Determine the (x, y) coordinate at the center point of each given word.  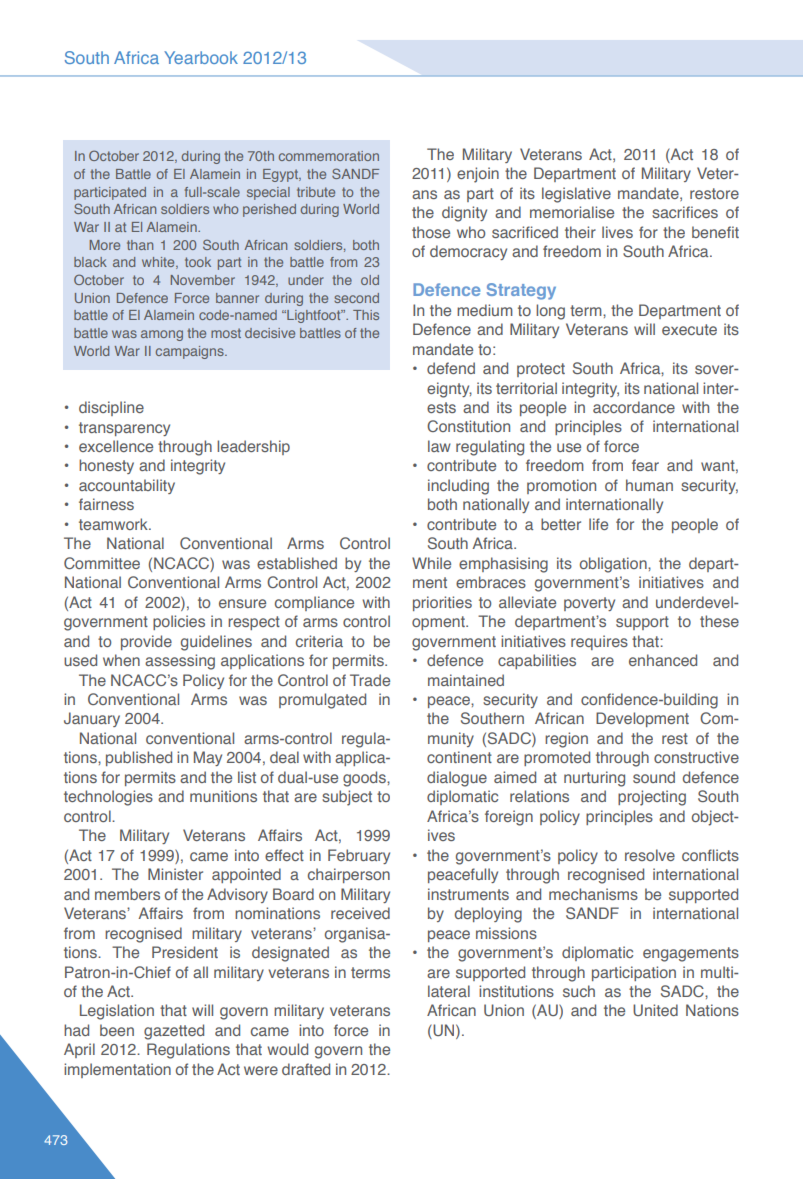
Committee (102, 563)
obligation (614, 565)
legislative (576, 195)
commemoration (329, 156)
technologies (108, 798)
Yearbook (201, 57)
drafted (306, 1069)
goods (365, 779)
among (162, 335)
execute (689, 329)
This (366, 315)
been (117, 1030)
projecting (652, 798)
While (431, 563)
